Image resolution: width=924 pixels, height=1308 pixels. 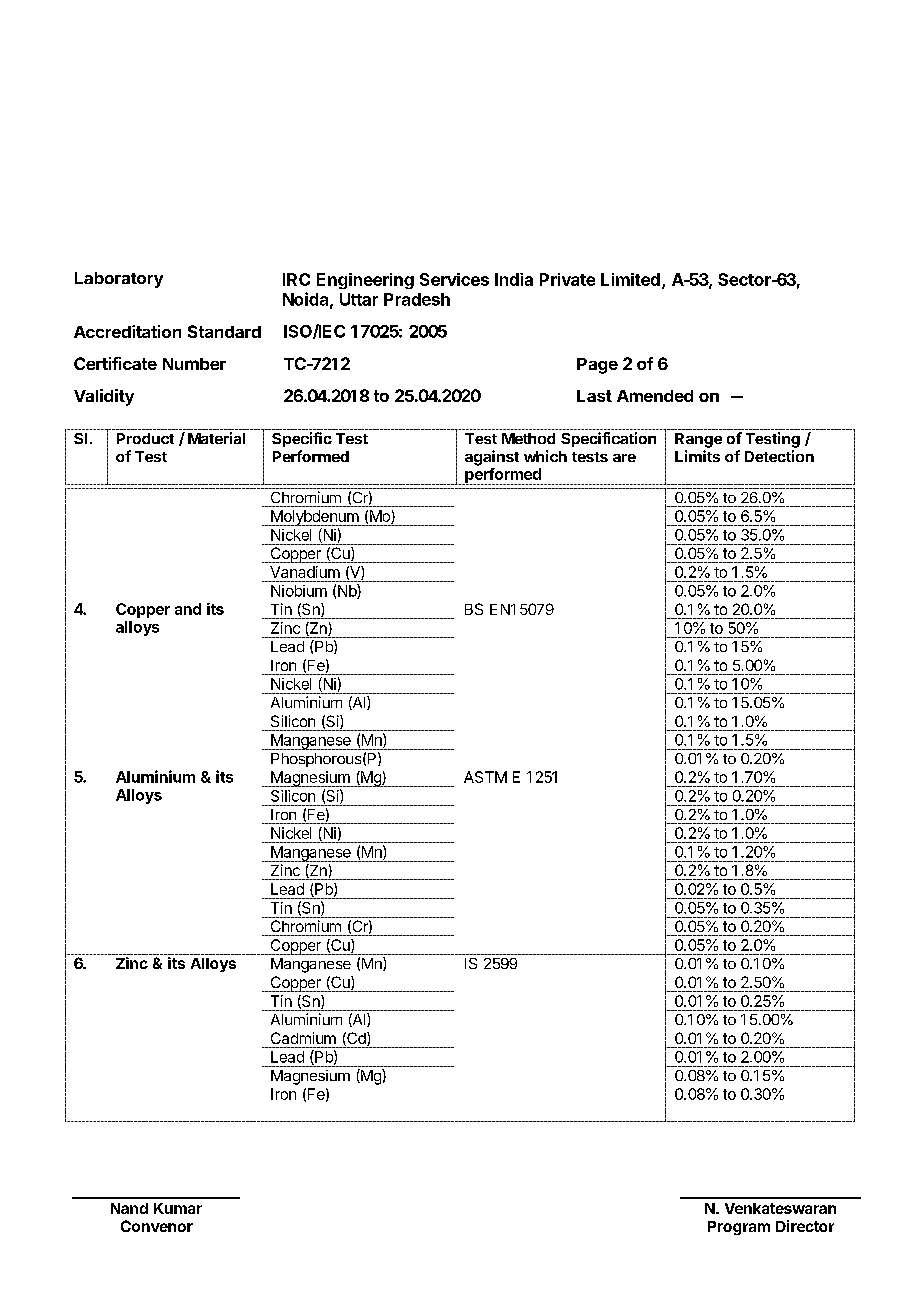 What do you see at coordinates (178, 1208) in the screenshot?
I see `Kumar` at bounding box center [178, 1208].
